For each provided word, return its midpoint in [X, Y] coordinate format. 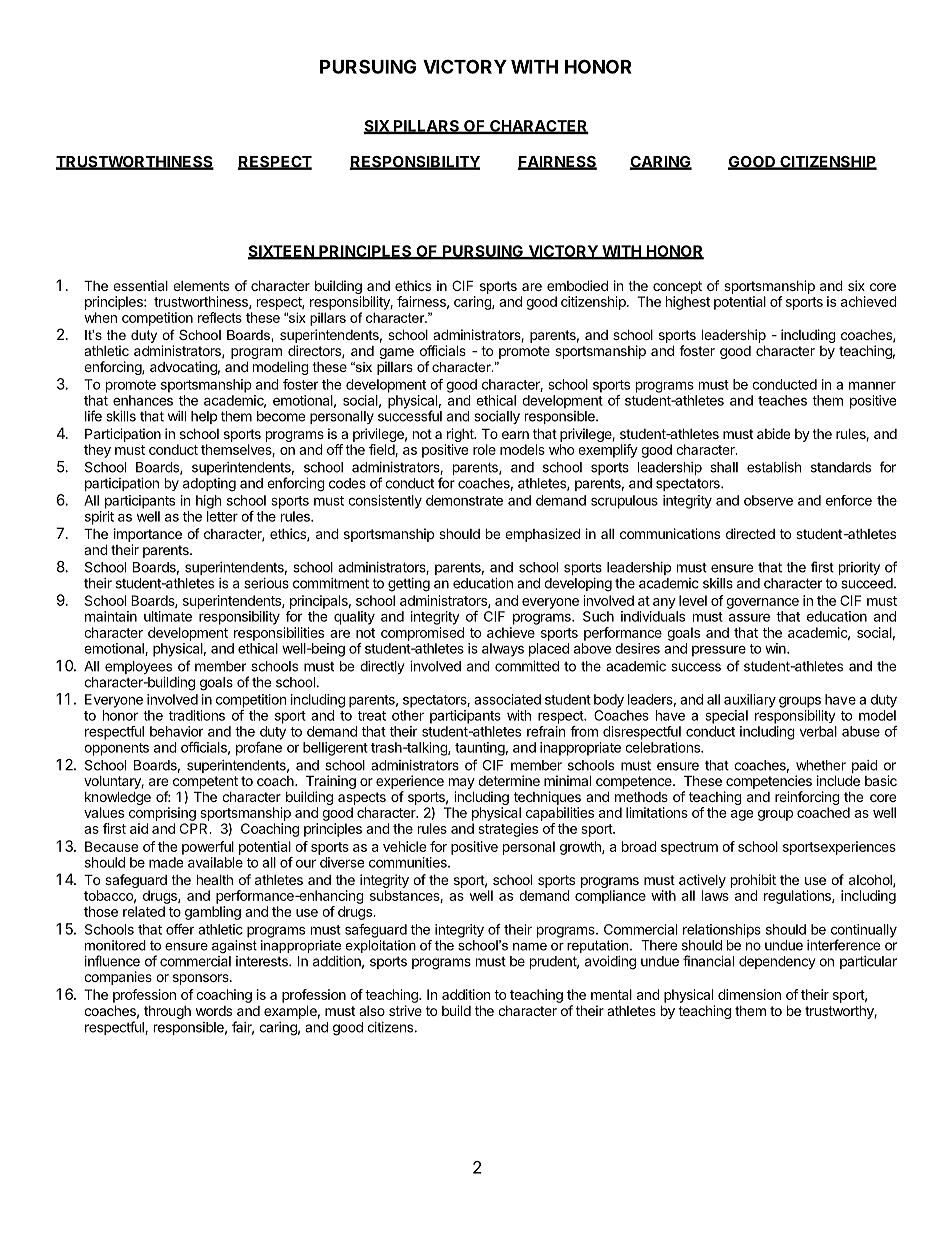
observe [768, 500]
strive [405, 1010]
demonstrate [464, 500]
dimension [749, 994]
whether [821, 765]
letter [222, 516]
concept [677, 287]
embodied [577, 285]
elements [201, 286]
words [214, 1011]
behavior [177, 731]
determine [509, 780]
